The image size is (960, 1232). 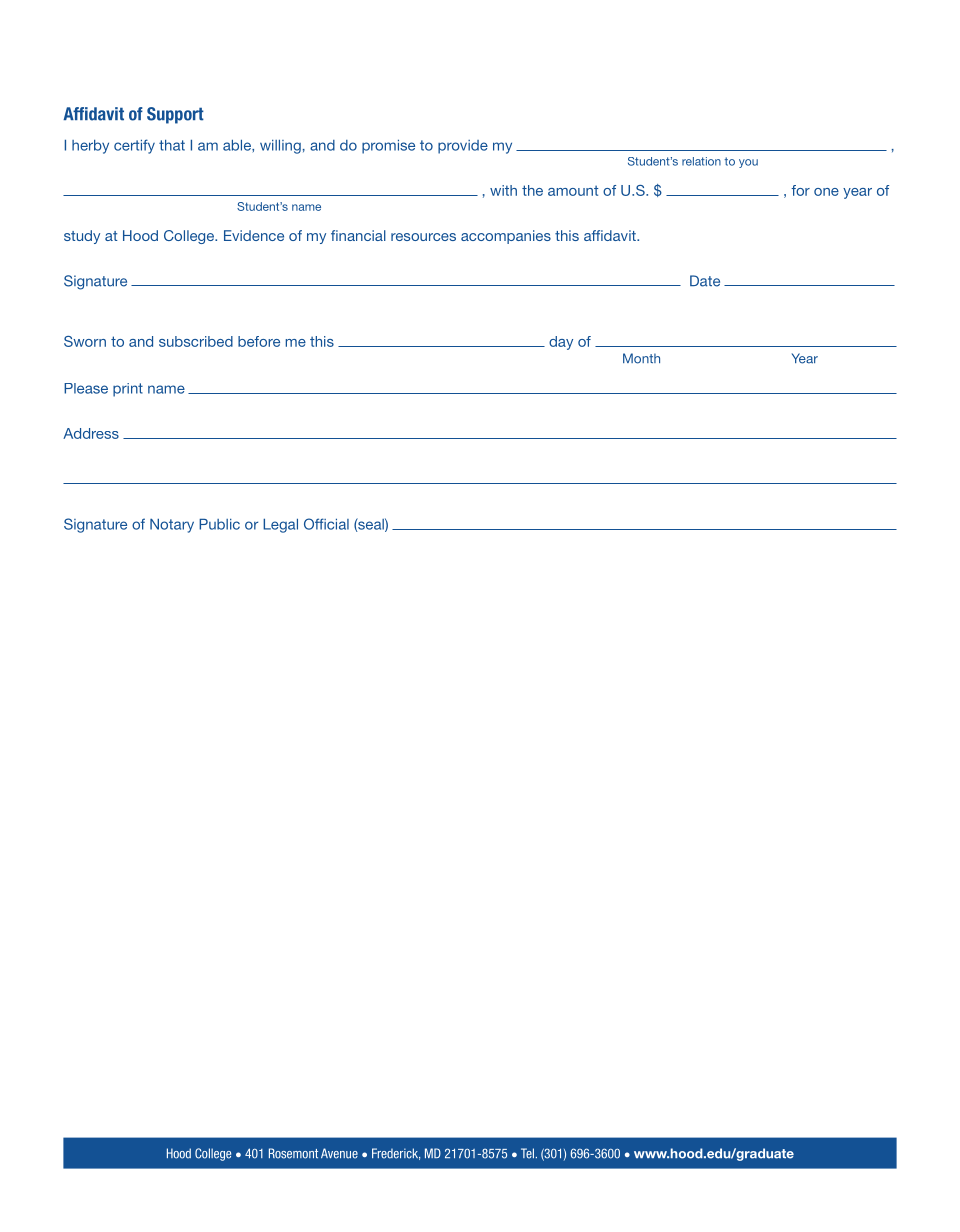 What do you see at coordinates (293, 1153) in the screenshot?
I see `Rosemont` at bounding box center [293, 1153].
